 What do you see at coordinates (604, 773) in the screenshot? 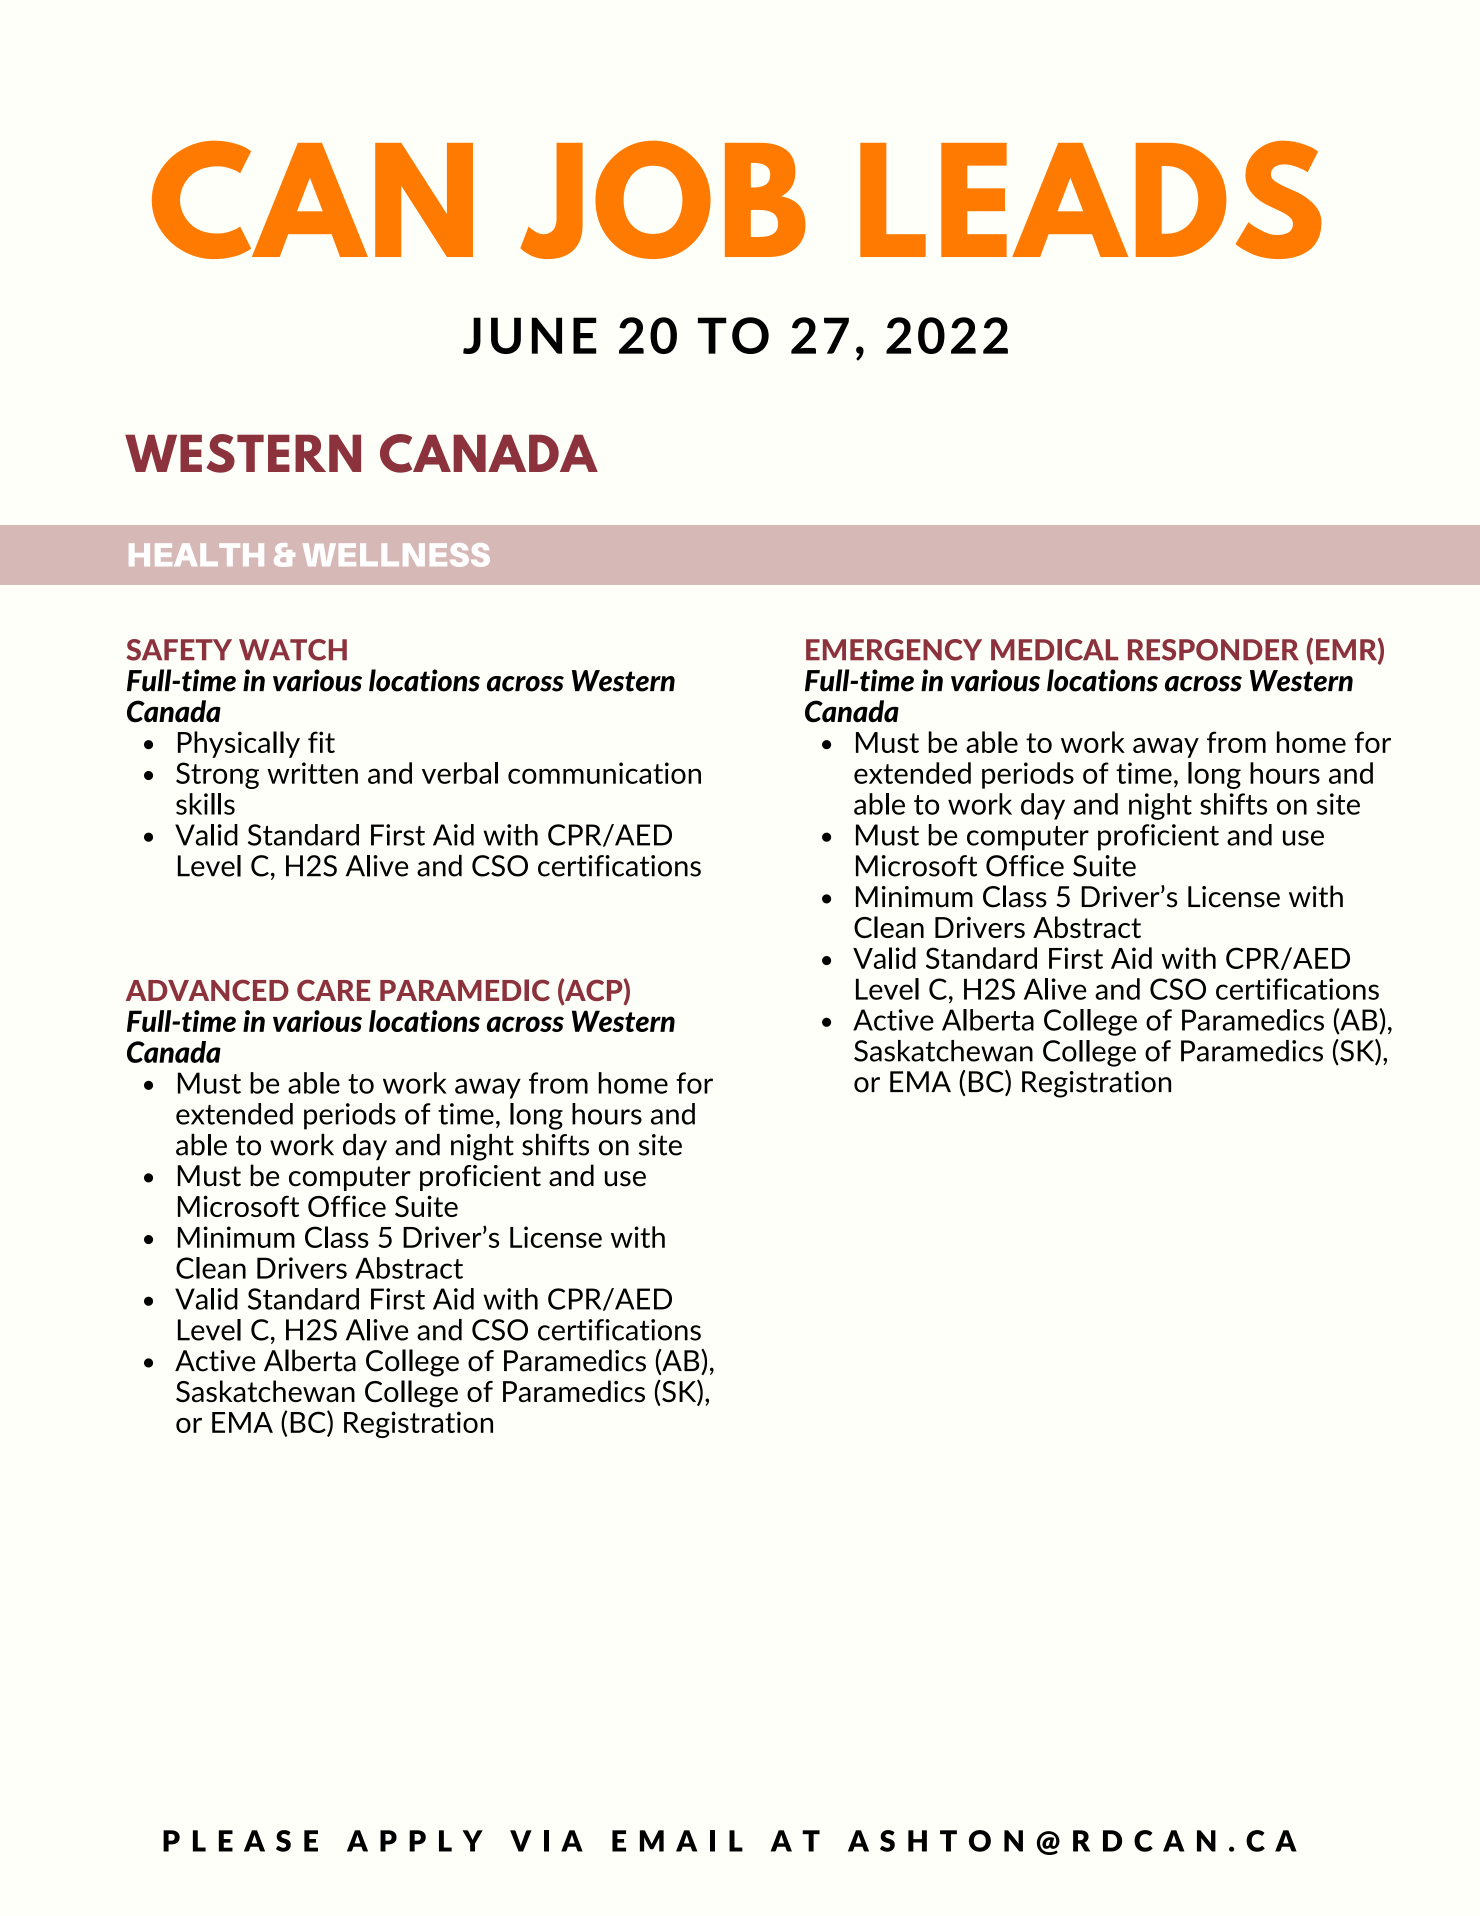
I see `communication` at bounding box center [604, 773].
